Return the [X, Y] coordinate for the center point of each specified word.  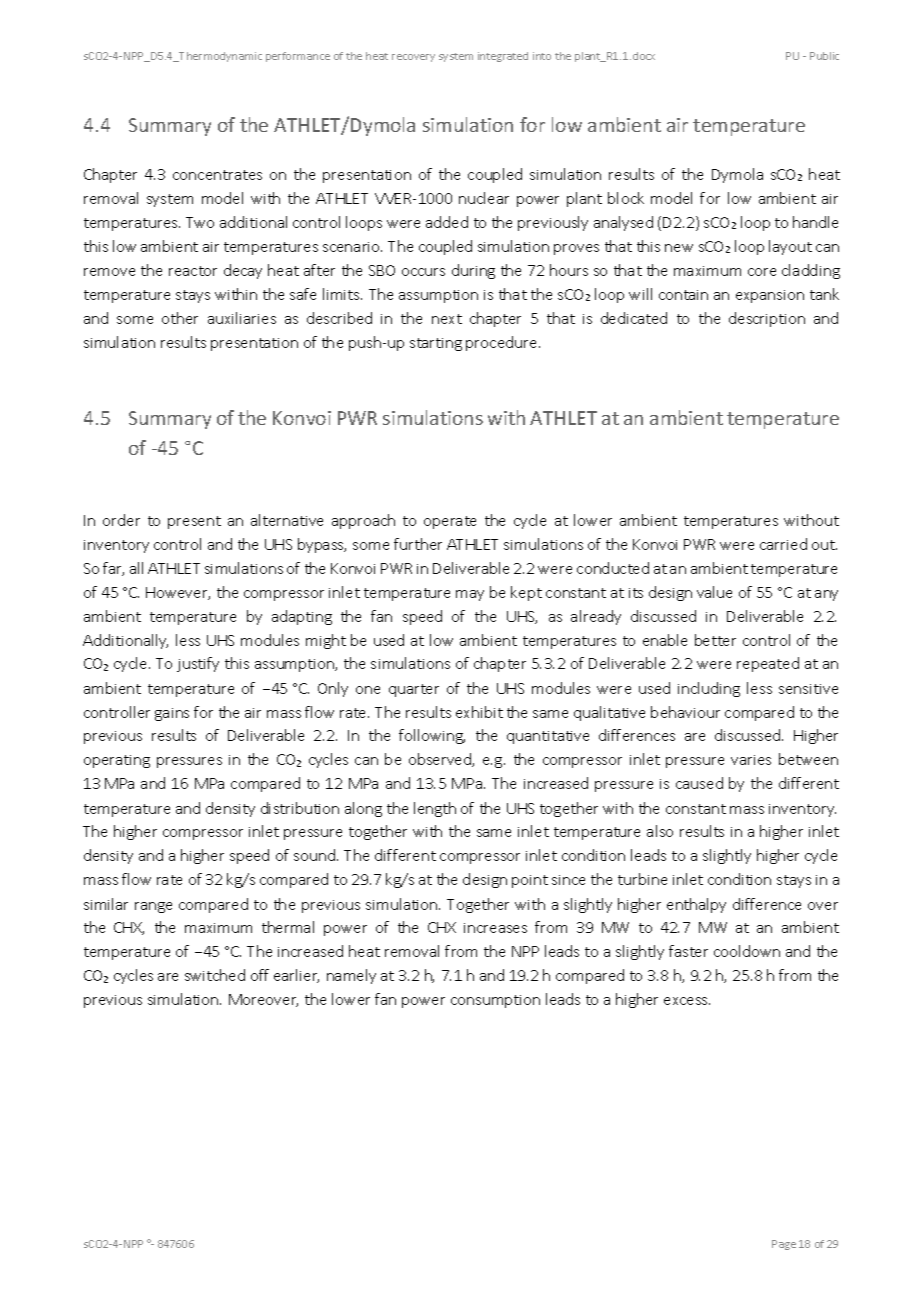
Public [824, 56]
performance [298, 57]
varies [751, 760]
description [767, 319]
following [432, 736]
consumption [495, 1001]
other [180, 318]
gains [172, 714]
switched [215, 975]
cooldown [747, 951]
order [121, 520]
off [260, 975]
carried [783, 544]
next [447, 319]
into [542, 56]
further [418, 544]
